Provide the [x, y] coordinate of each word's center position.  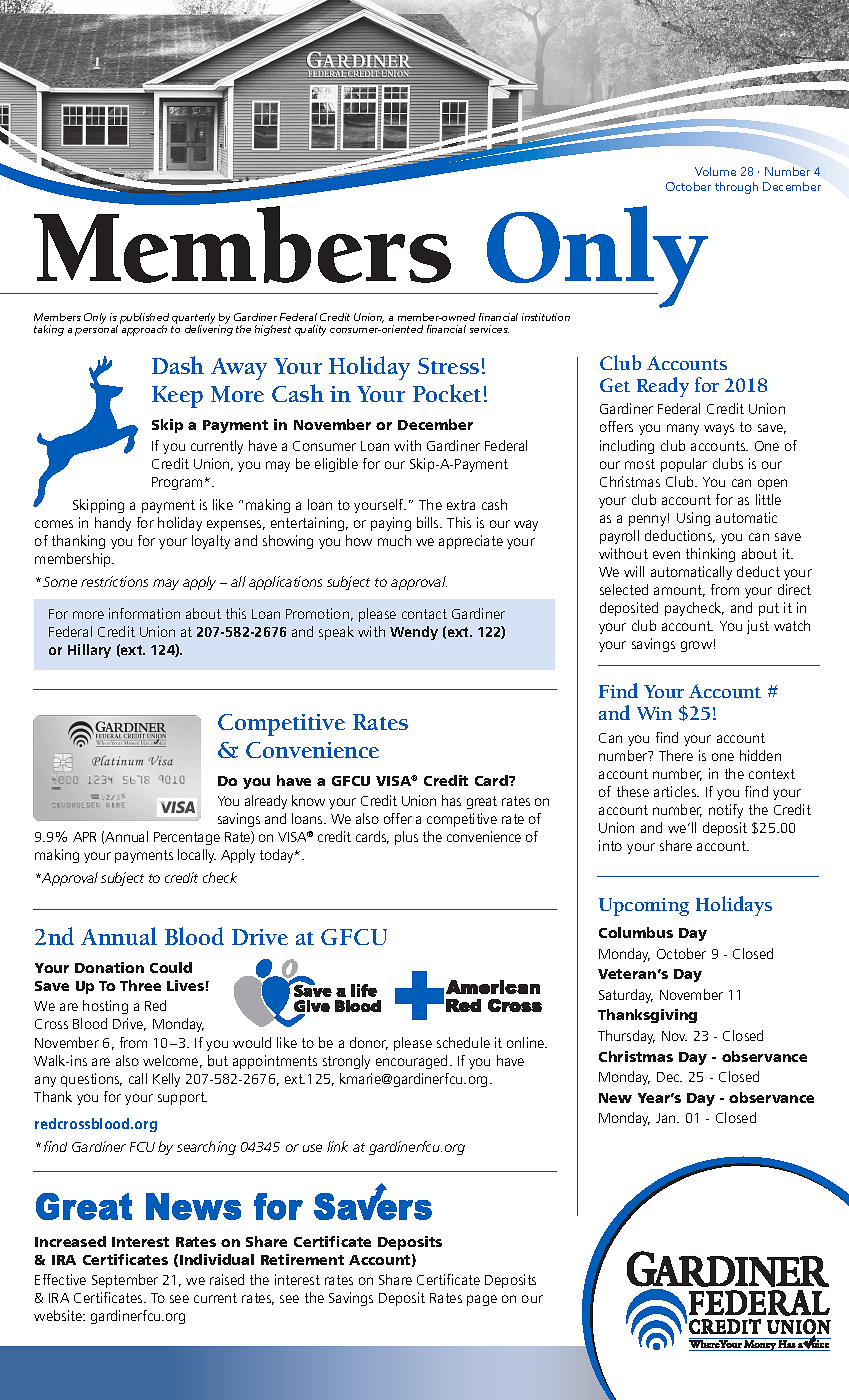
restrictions [114, 581]
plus [406, 838]
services [489, 329]
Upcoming [644, 907]
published [144, 319]
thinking [710, 555]
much [394, 540]
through [736, 188]
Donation [109, 967]
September [125, 1281]
